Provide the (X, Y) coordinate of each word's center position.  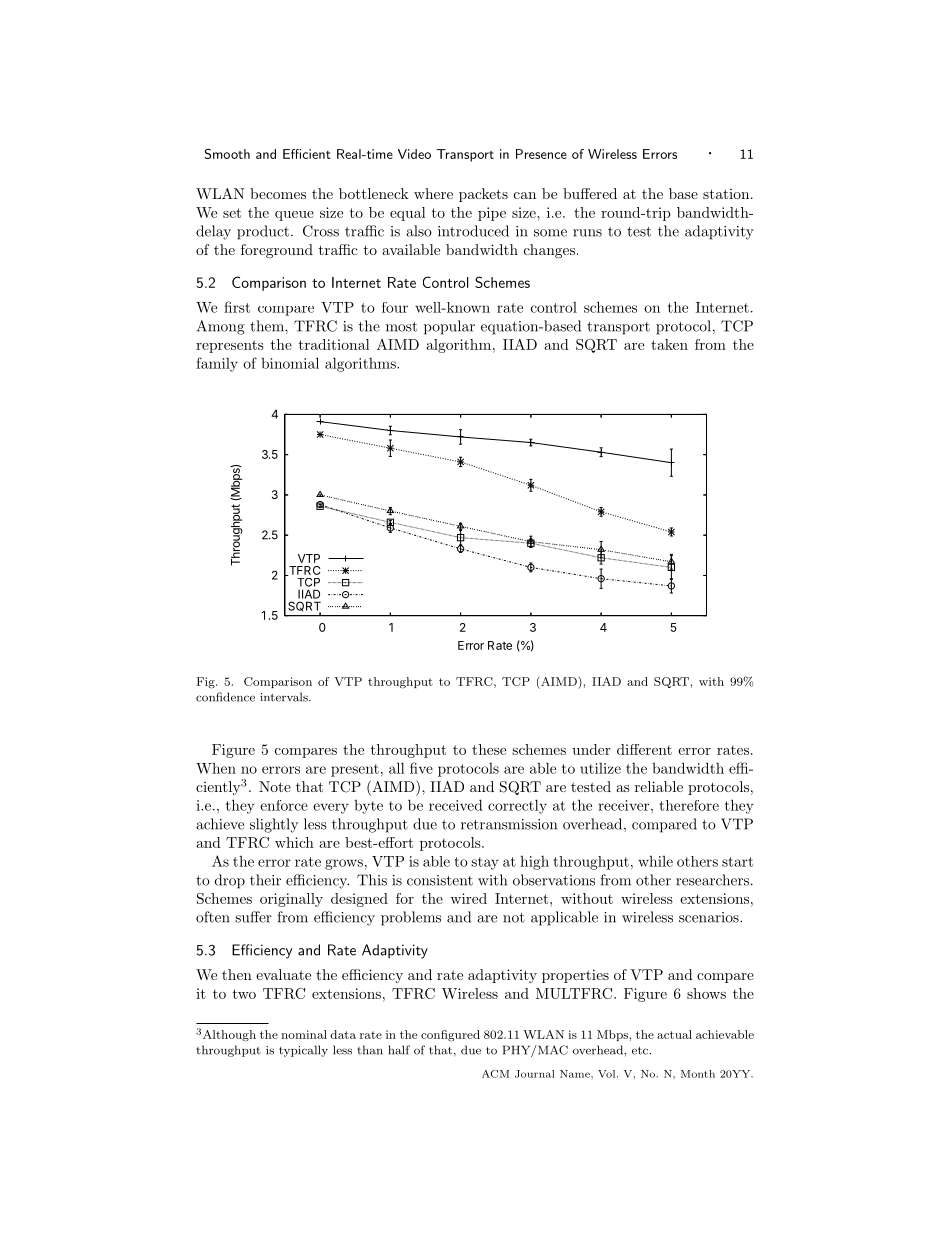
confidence (225, 697)
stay (485, 863)
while (655, 861)
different (644, 749)
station (726, 194)
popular (449, 327)
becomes (278, 193)
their (265, 880)
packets (483, 195)
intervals (285, 697)
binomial (290, 363)
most (401, 327)
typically (303, 1051)
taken (669, 344)
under (591, 749)
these (489, 749)
